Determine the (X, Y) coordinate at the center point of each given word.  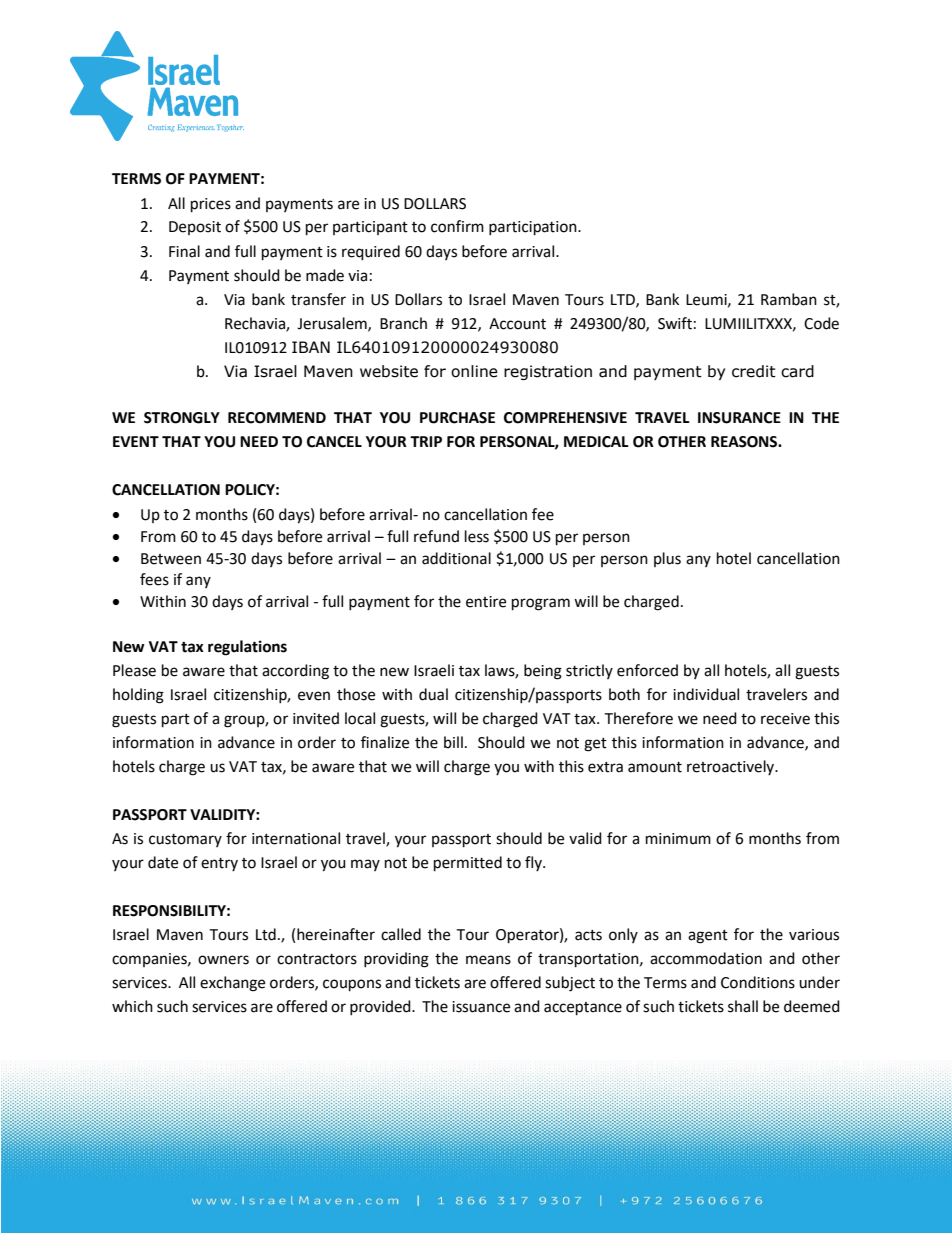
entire (486, 602)
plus (667, 559)
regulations (247, 648)
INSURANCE (739, 418)
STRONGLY (182, 418)
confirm (457, 226)
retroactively (732, 767)
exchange (232, 984)
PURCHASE (457, 418)
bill (453, 742)
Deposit (195, 228)
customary (185, 840)
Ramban (789, 299)
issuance (481, 1007)
